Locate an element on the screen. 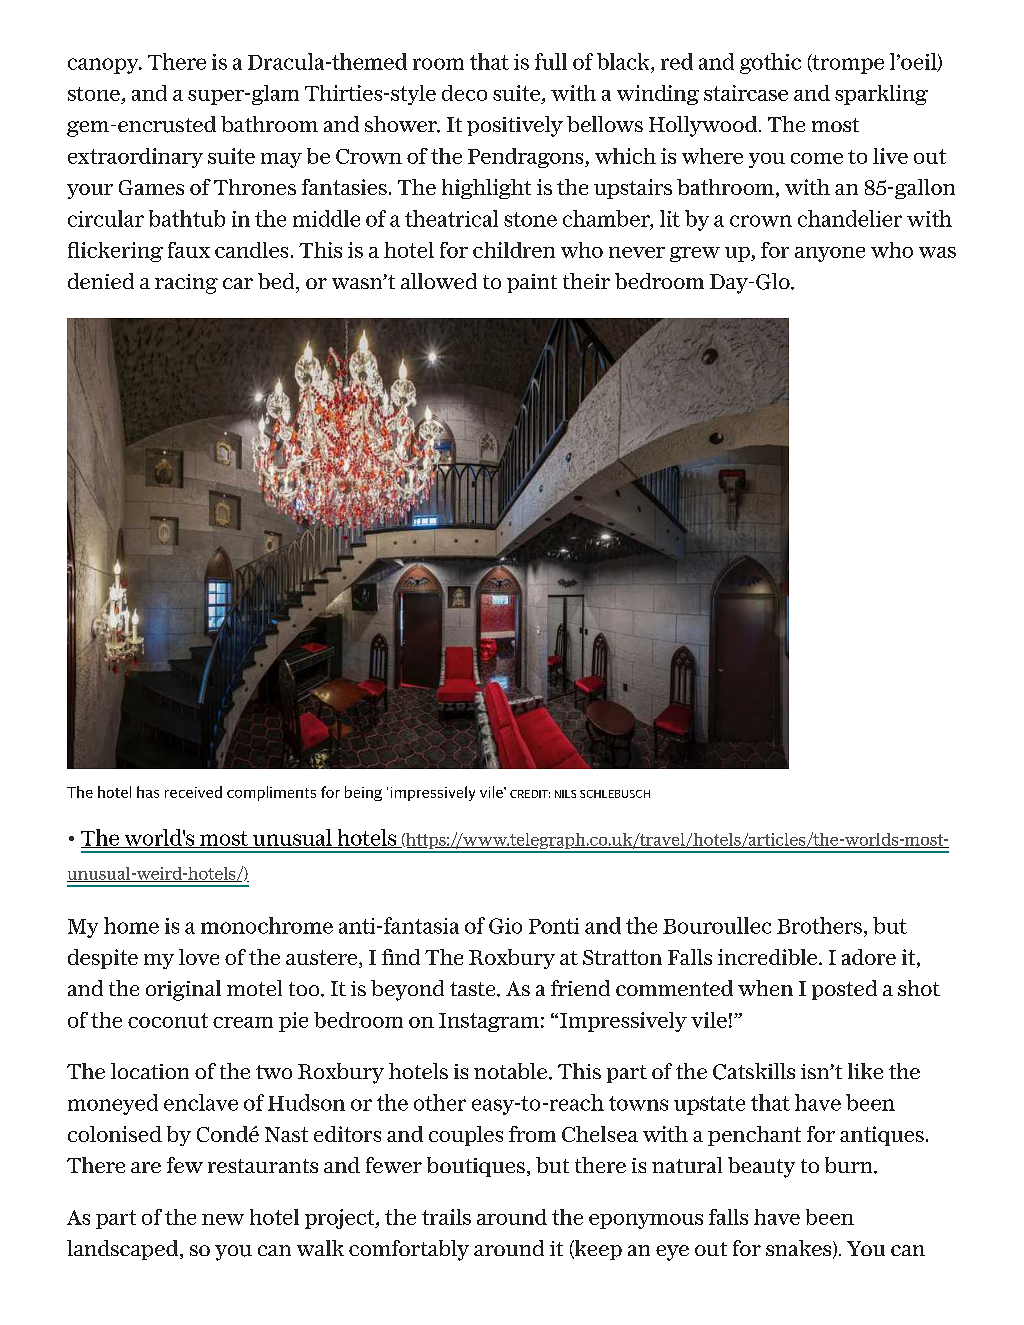 This screenshot has height=1325, width=1024. canopy is located at coordinates (104, 66).
